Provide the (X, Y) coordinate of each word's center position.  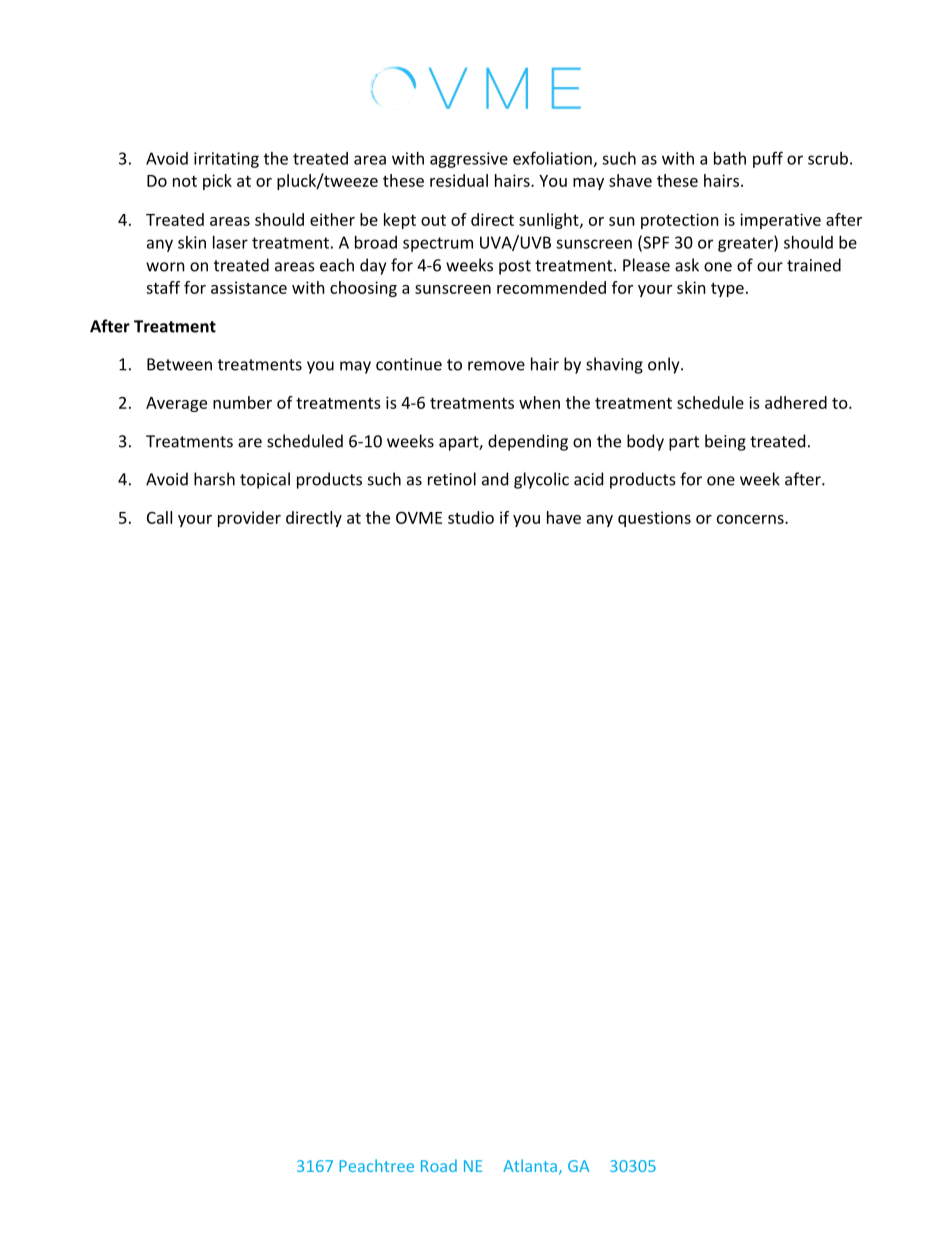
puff (768, 159)
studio (471, 517)
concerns (751, 519)
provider (249, 519)
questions (654, 519)
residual (459, 180)
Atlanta (530, 1165)
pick (217, 182)
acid (588, 479)
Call (159, 517)
